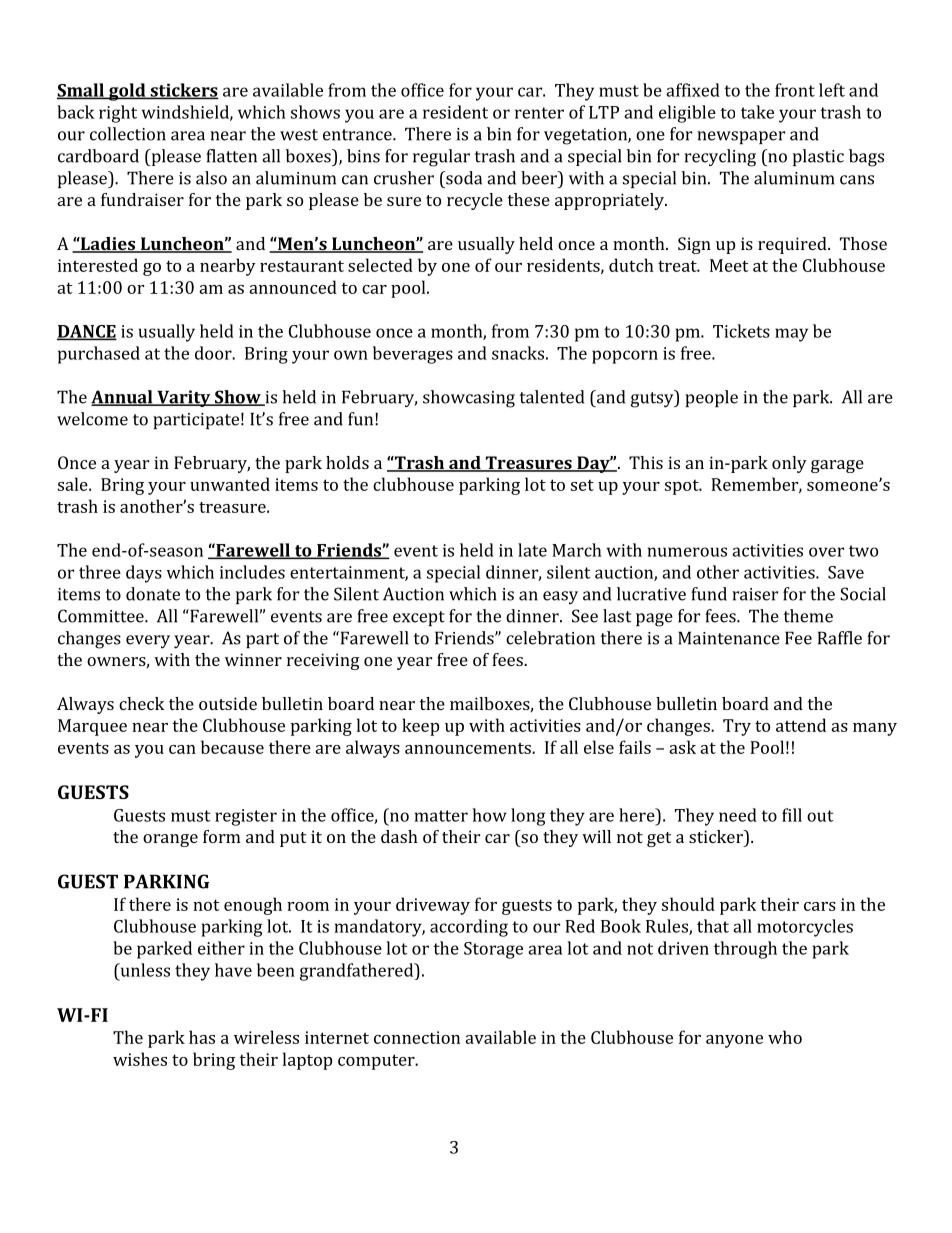  Describe the element at coordinates (144, 574) in the image. I see `days` at that location.
